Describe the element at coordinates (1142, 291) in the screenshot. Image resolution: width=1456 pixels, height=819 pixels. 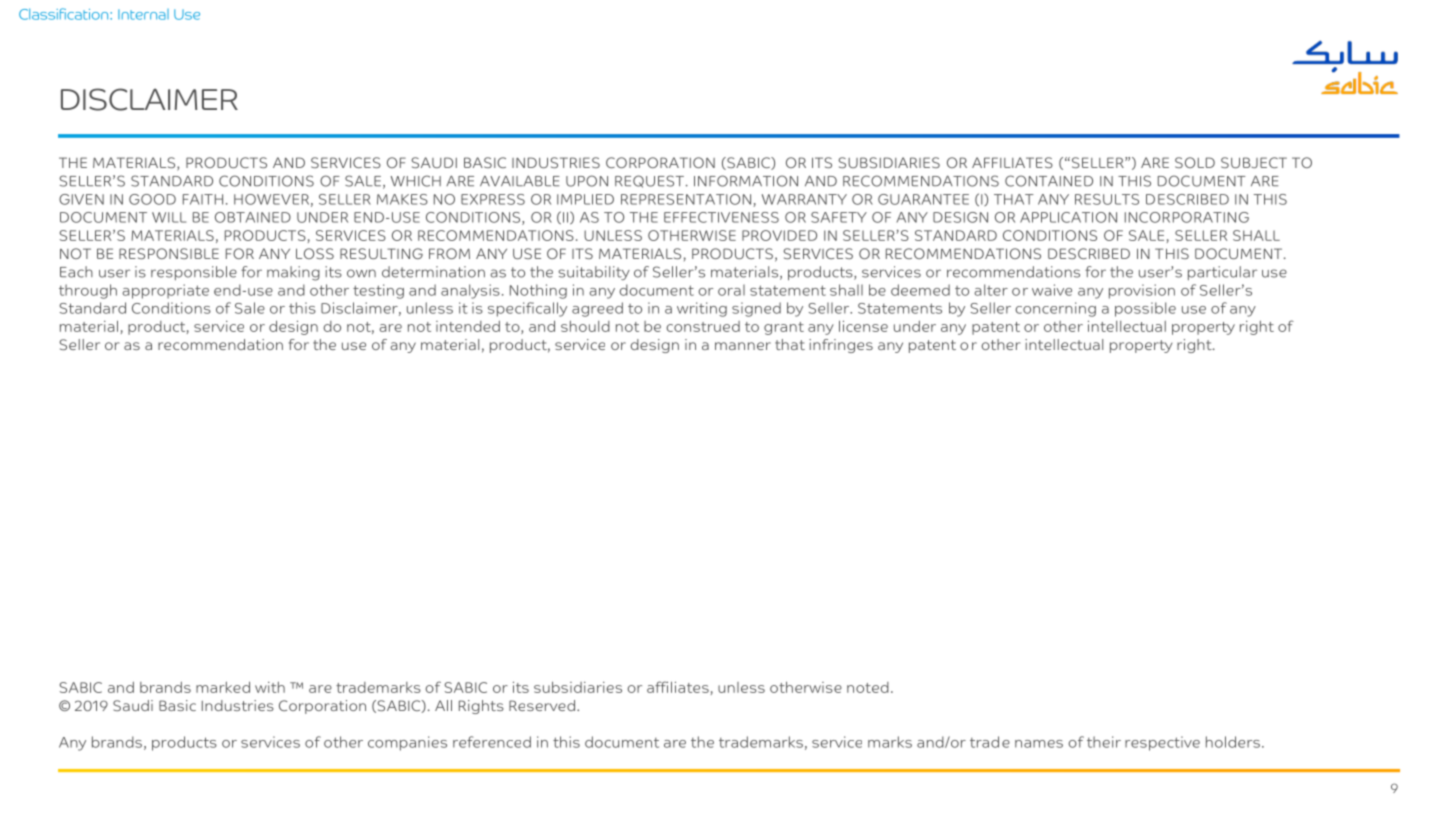
I see `provision` at that location.
